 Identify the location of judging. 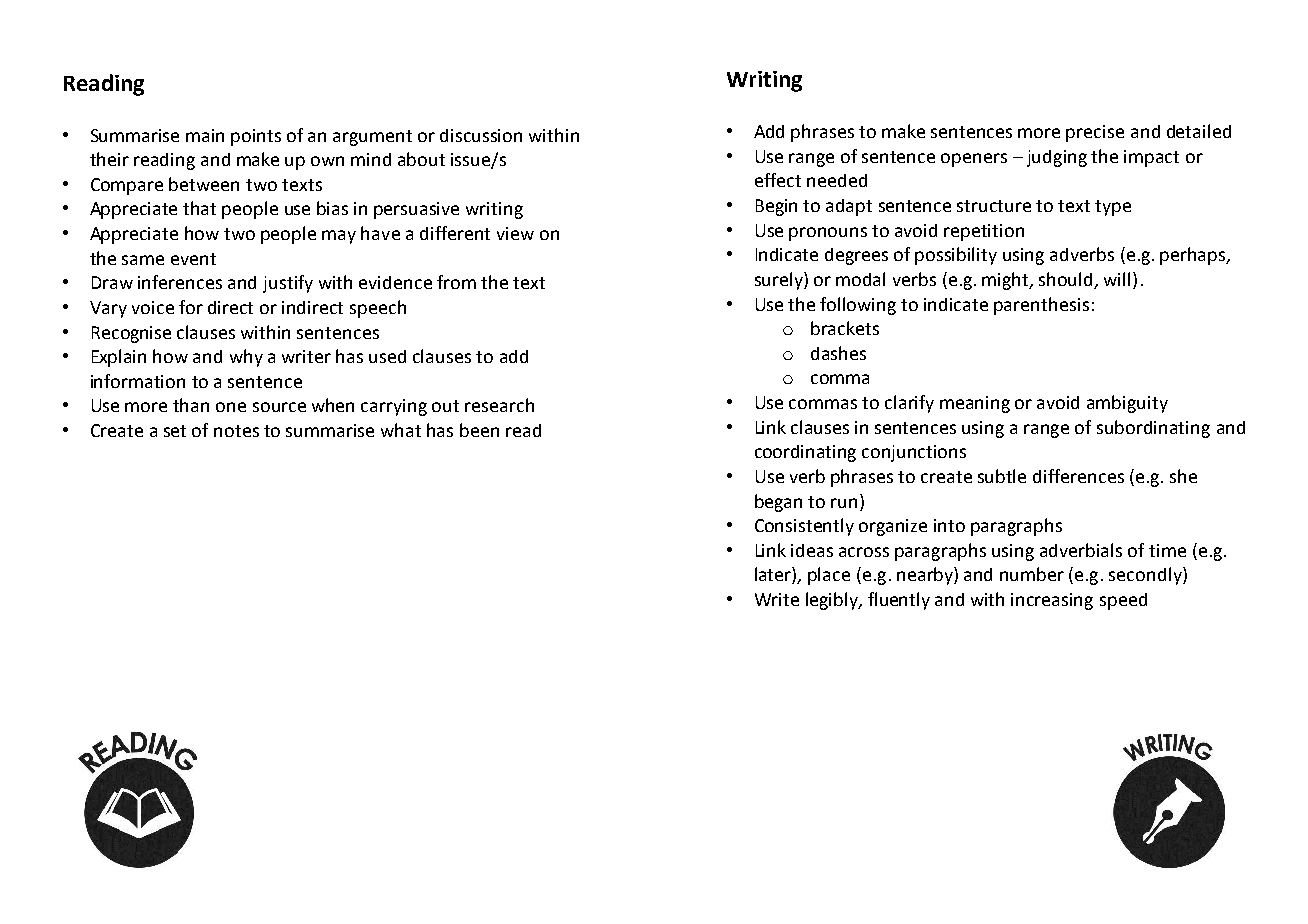
(1057, 158).
